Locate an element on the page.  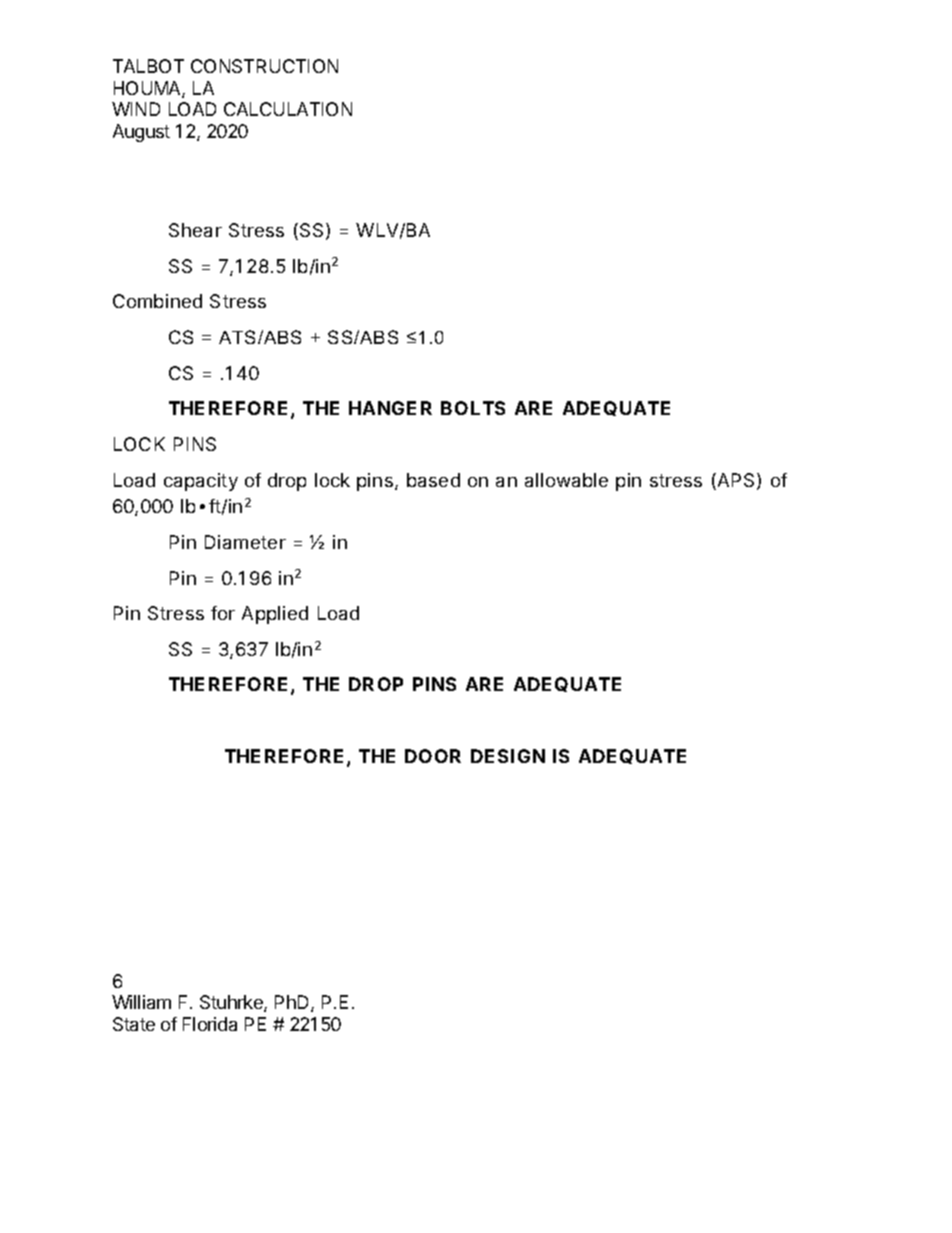
CALCULATION is located at coordinates (288, 109).
